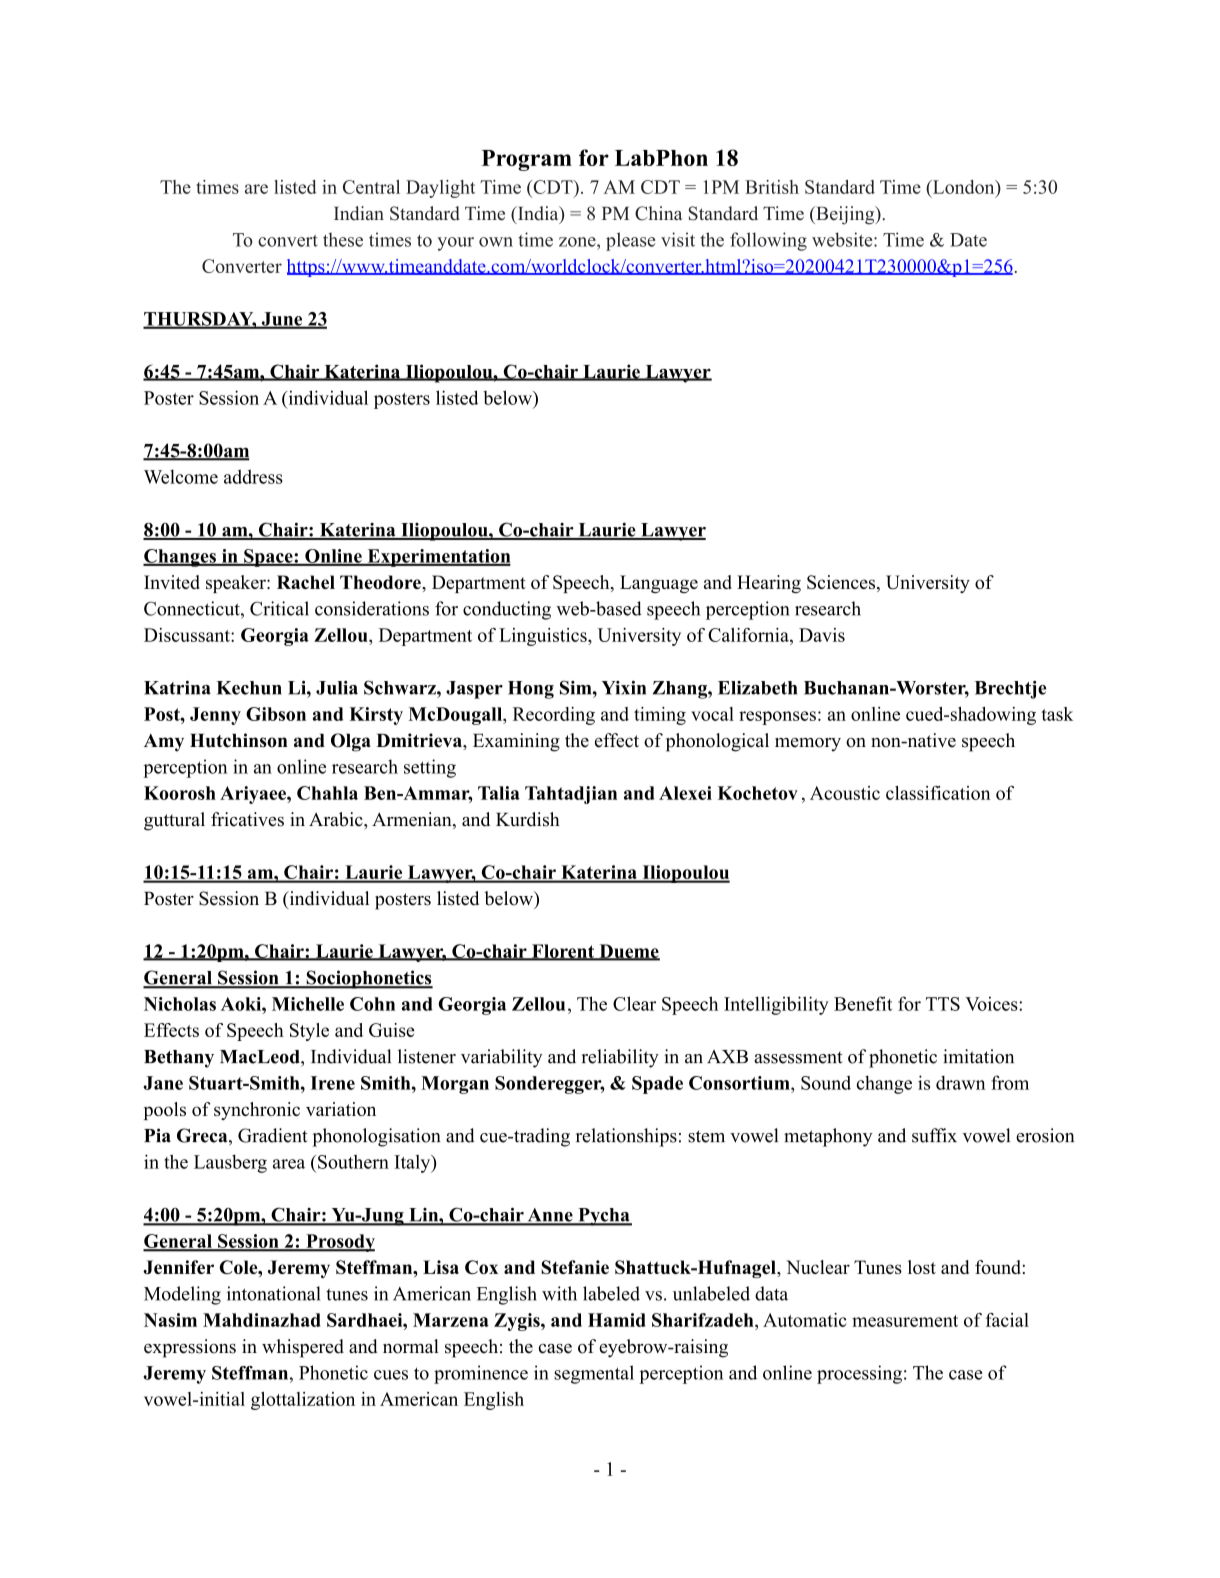  Describe the element at coordinates (303, 1348) in the screenshot. I see `whispered` at that location.
